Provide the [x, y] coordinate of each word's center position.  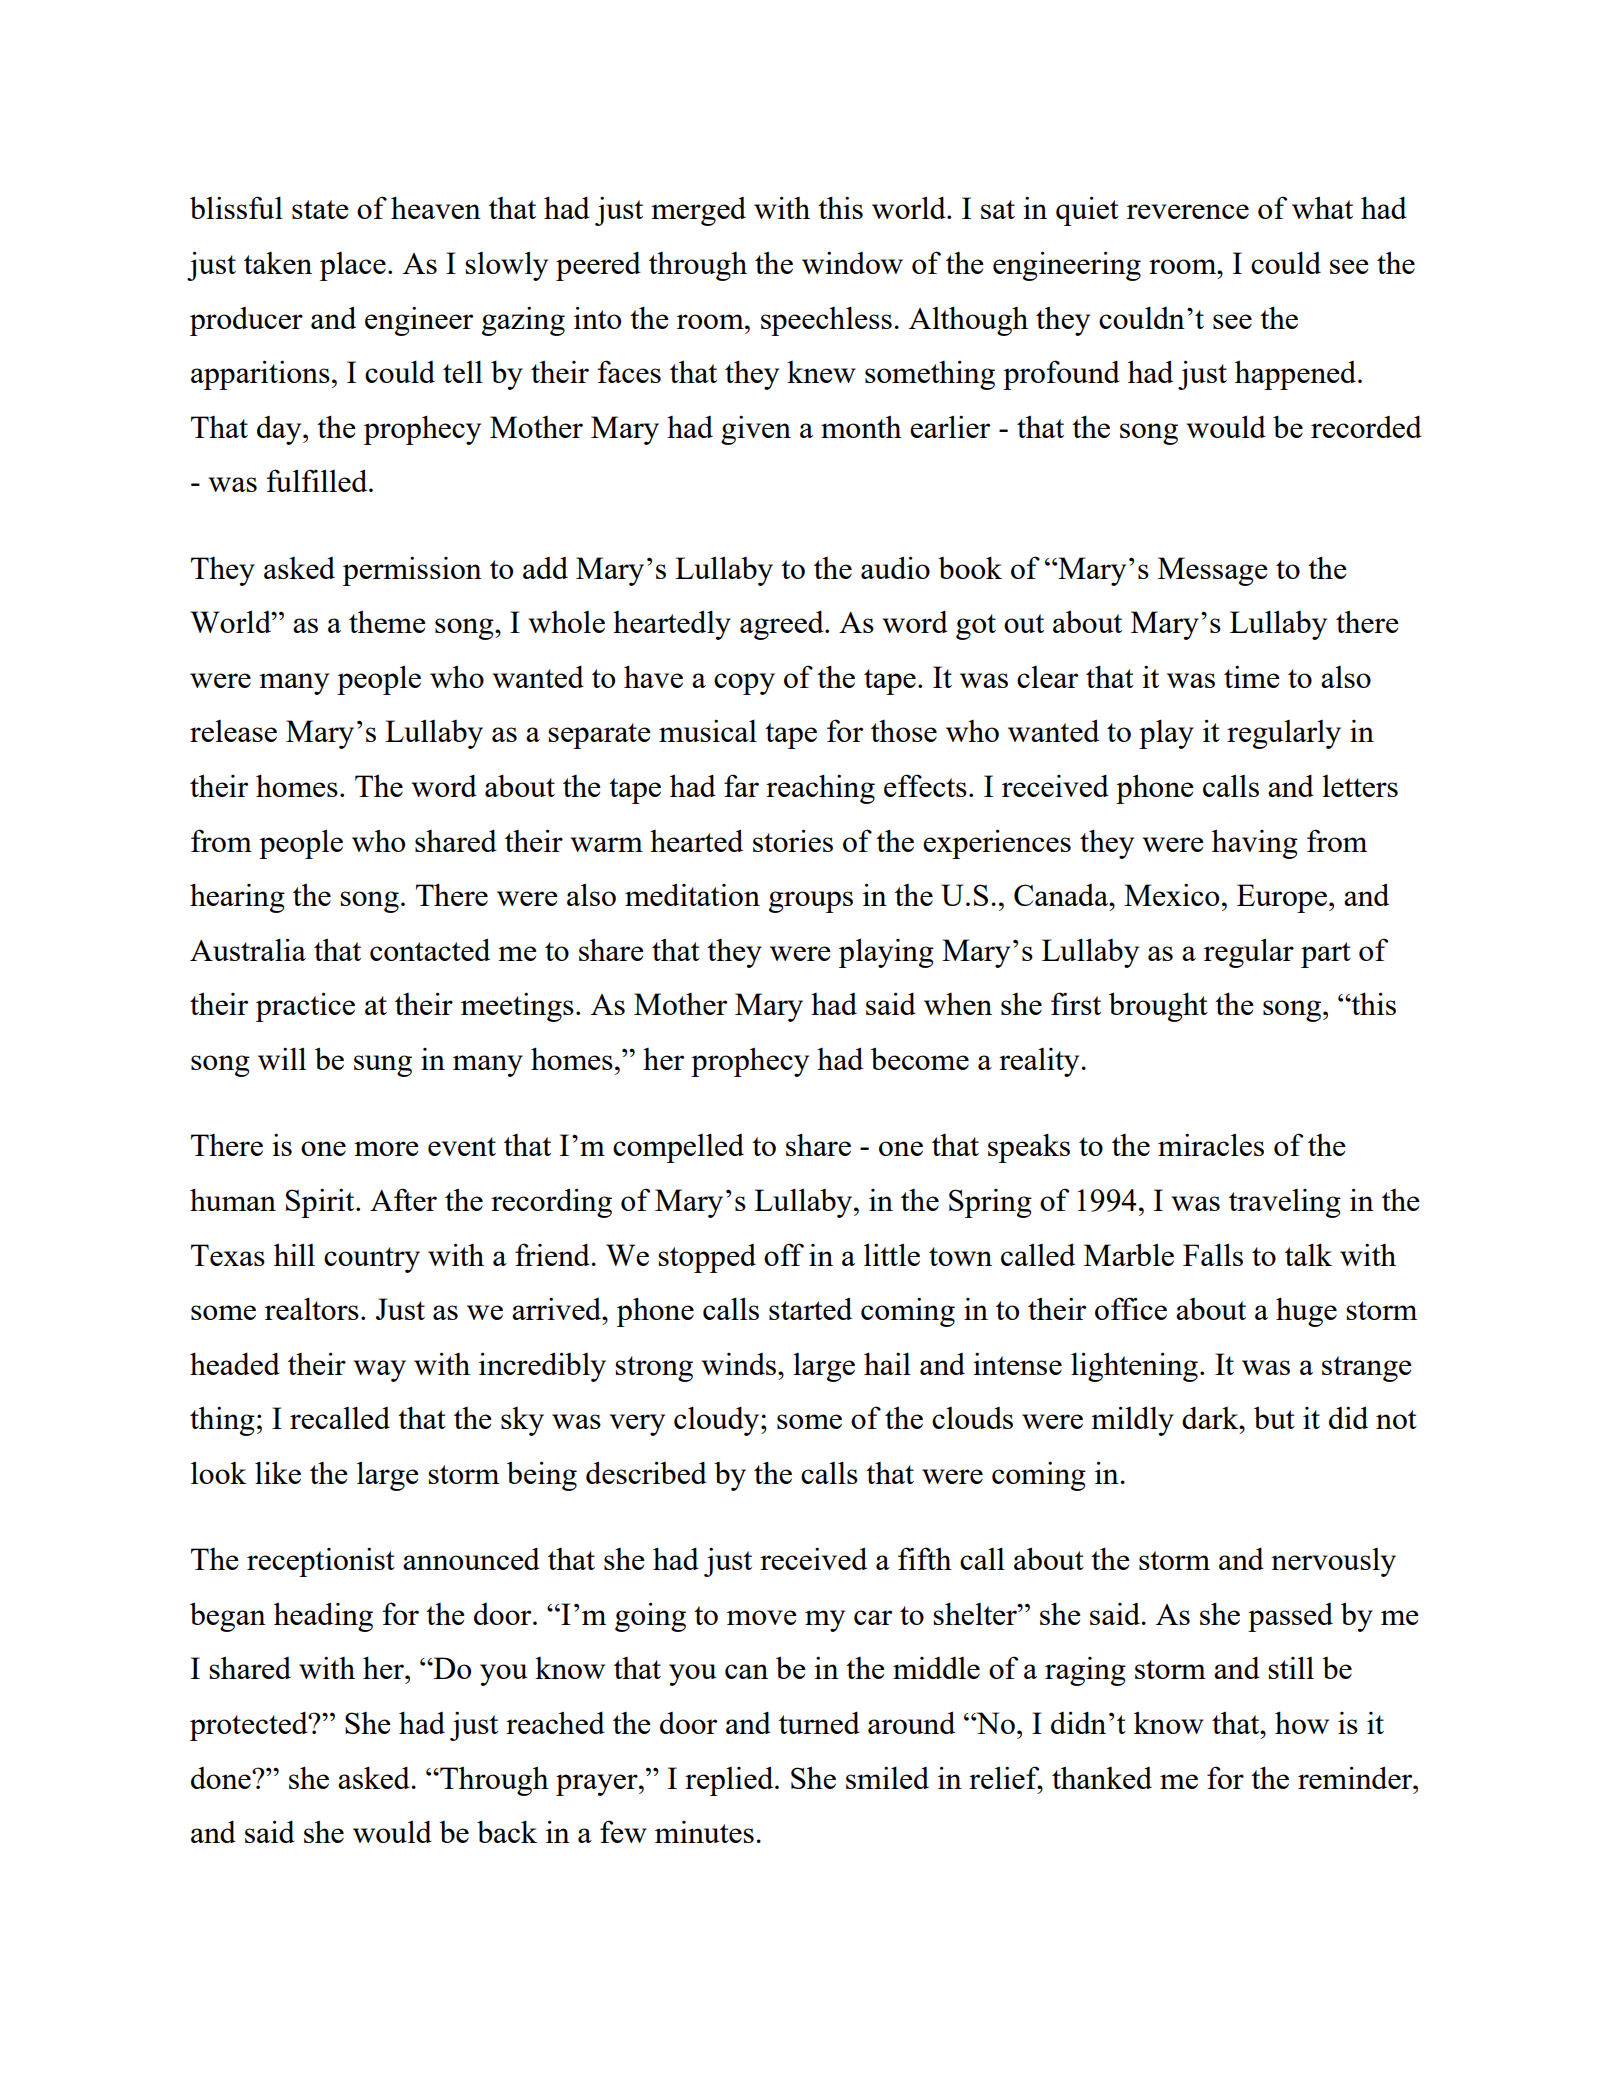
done [222, 1778]
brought [1158, 1007]
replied [730, 1781]
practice [305, 1007]
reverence [1188, 211]
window [852, 263]
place [353, 266]
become [920, 1058]
